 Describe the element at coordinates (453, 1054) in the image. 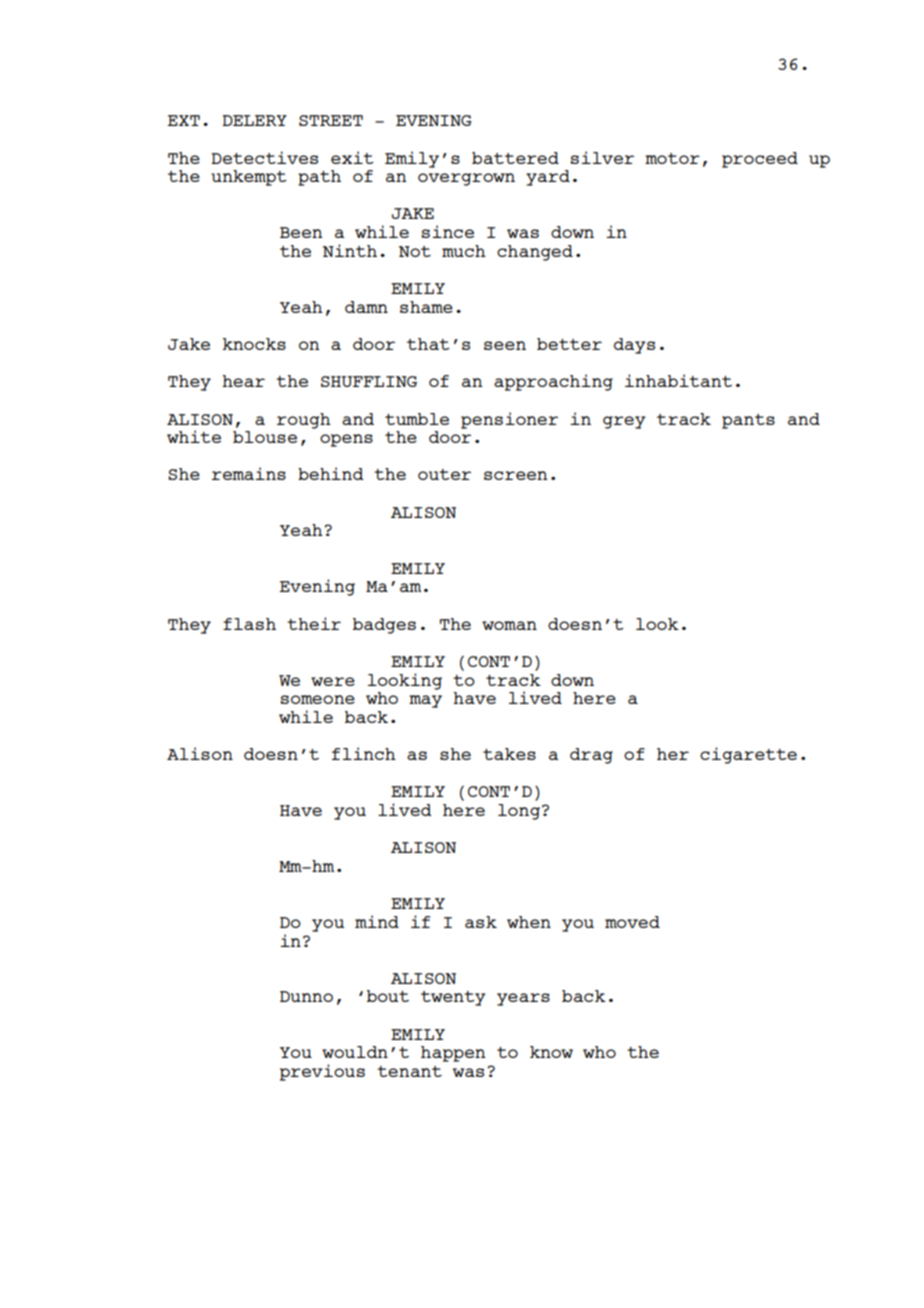

I see `happen` at that location.
